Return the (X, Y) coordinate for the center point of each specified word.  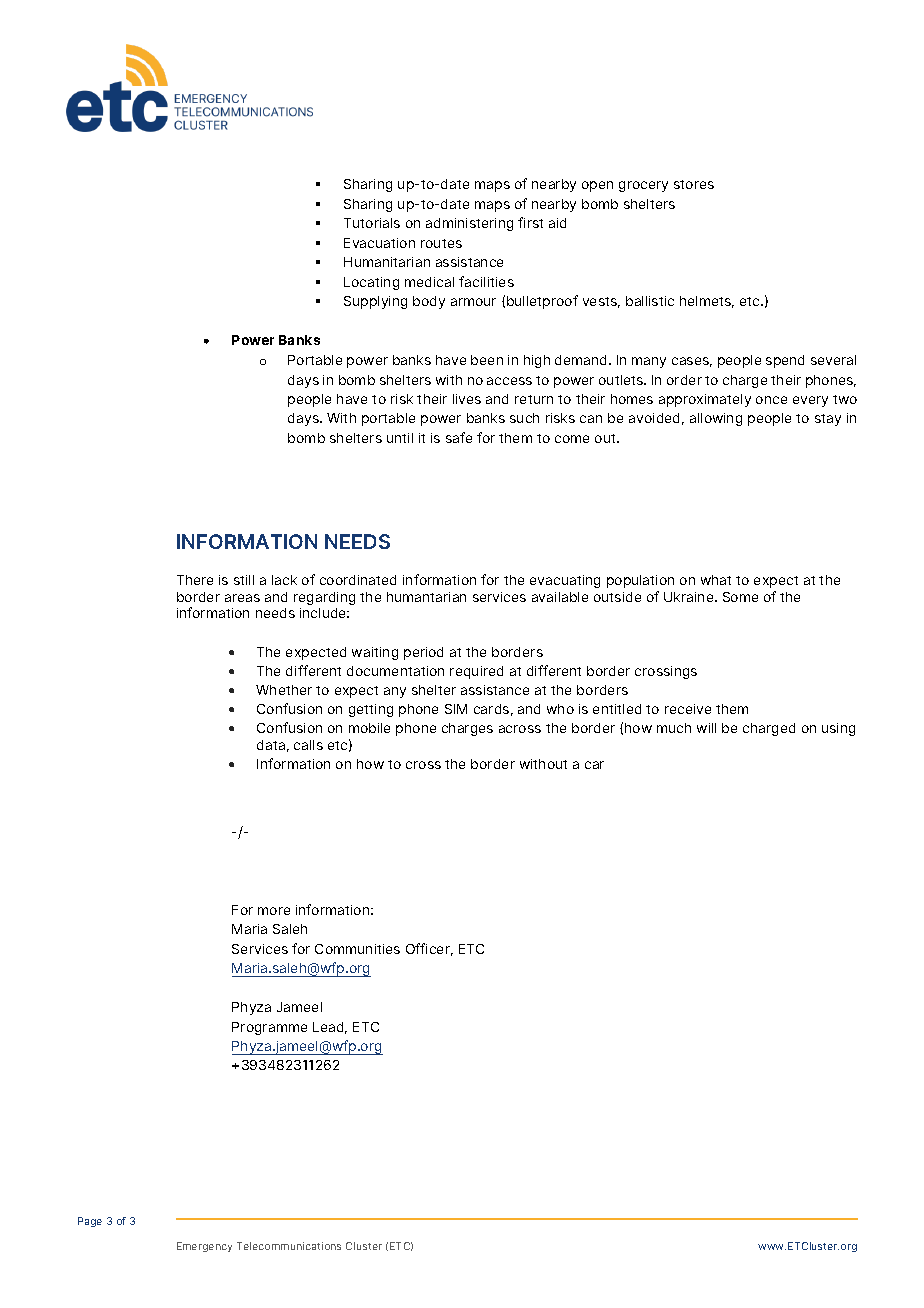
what (716, 580)
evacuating (565, 581)
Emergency (204, 1247)
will (706, 728)
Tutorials (372, 223)
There (195, 580)
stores (694, 184)
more (274, 911)
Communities (357, 949)
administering (469, 224)
